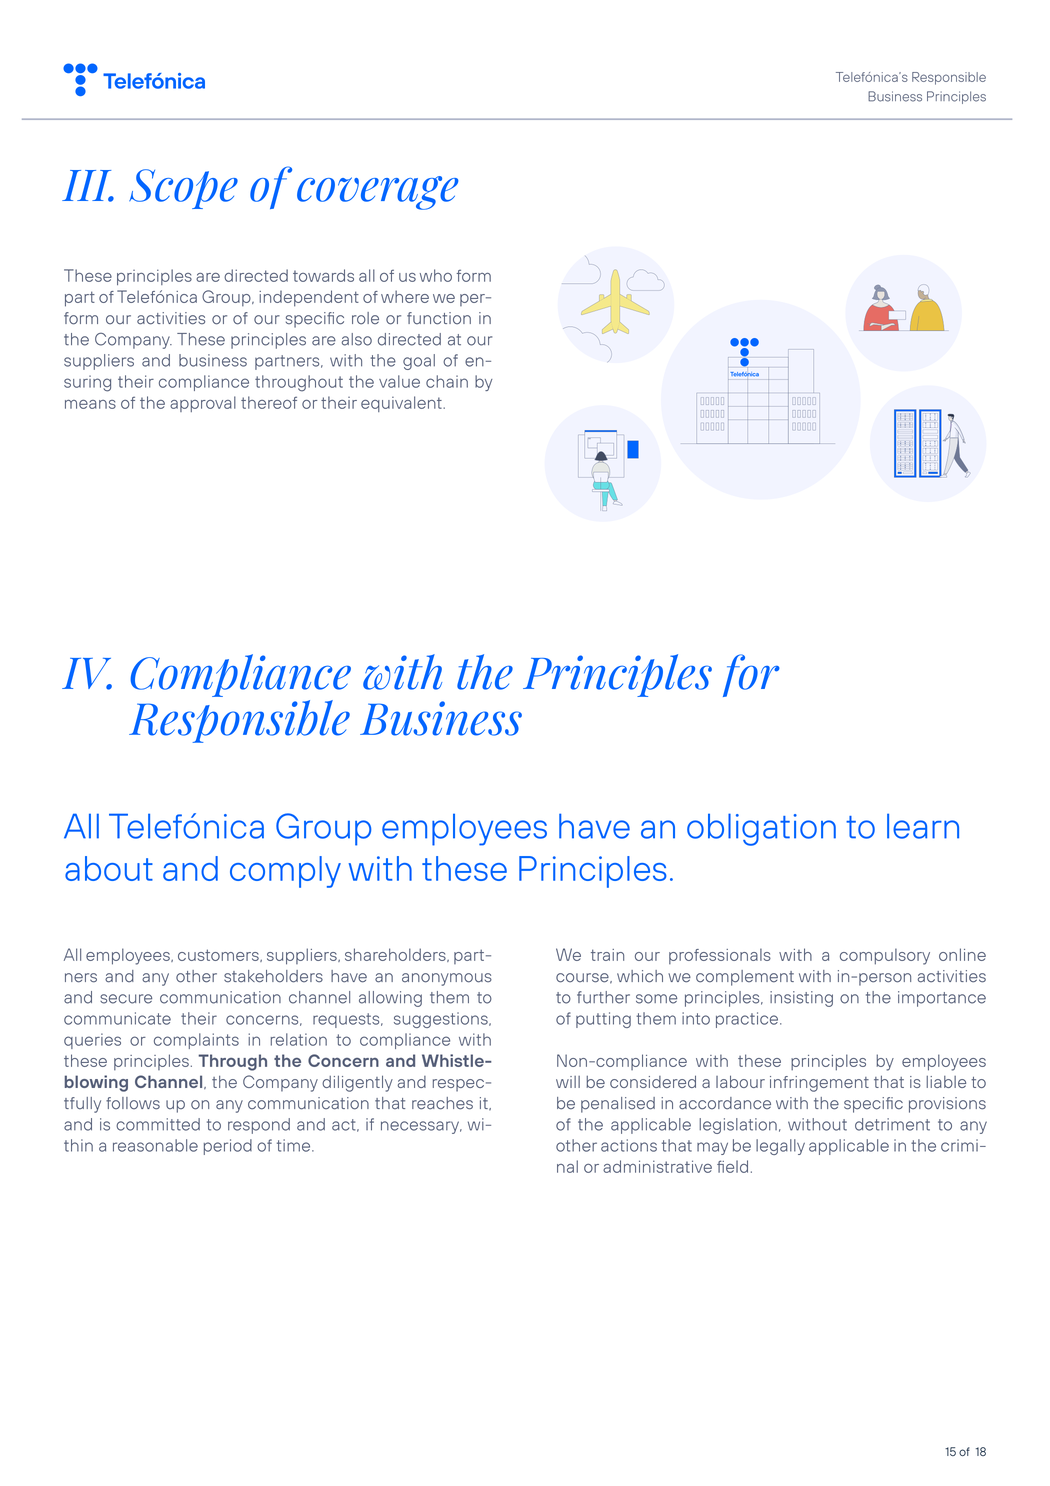 Image resolution: width=1050 pixels, height=1486 pixels. Describe the element at coordinates (109, 868) in the screenshot. I see `about` at that location.
